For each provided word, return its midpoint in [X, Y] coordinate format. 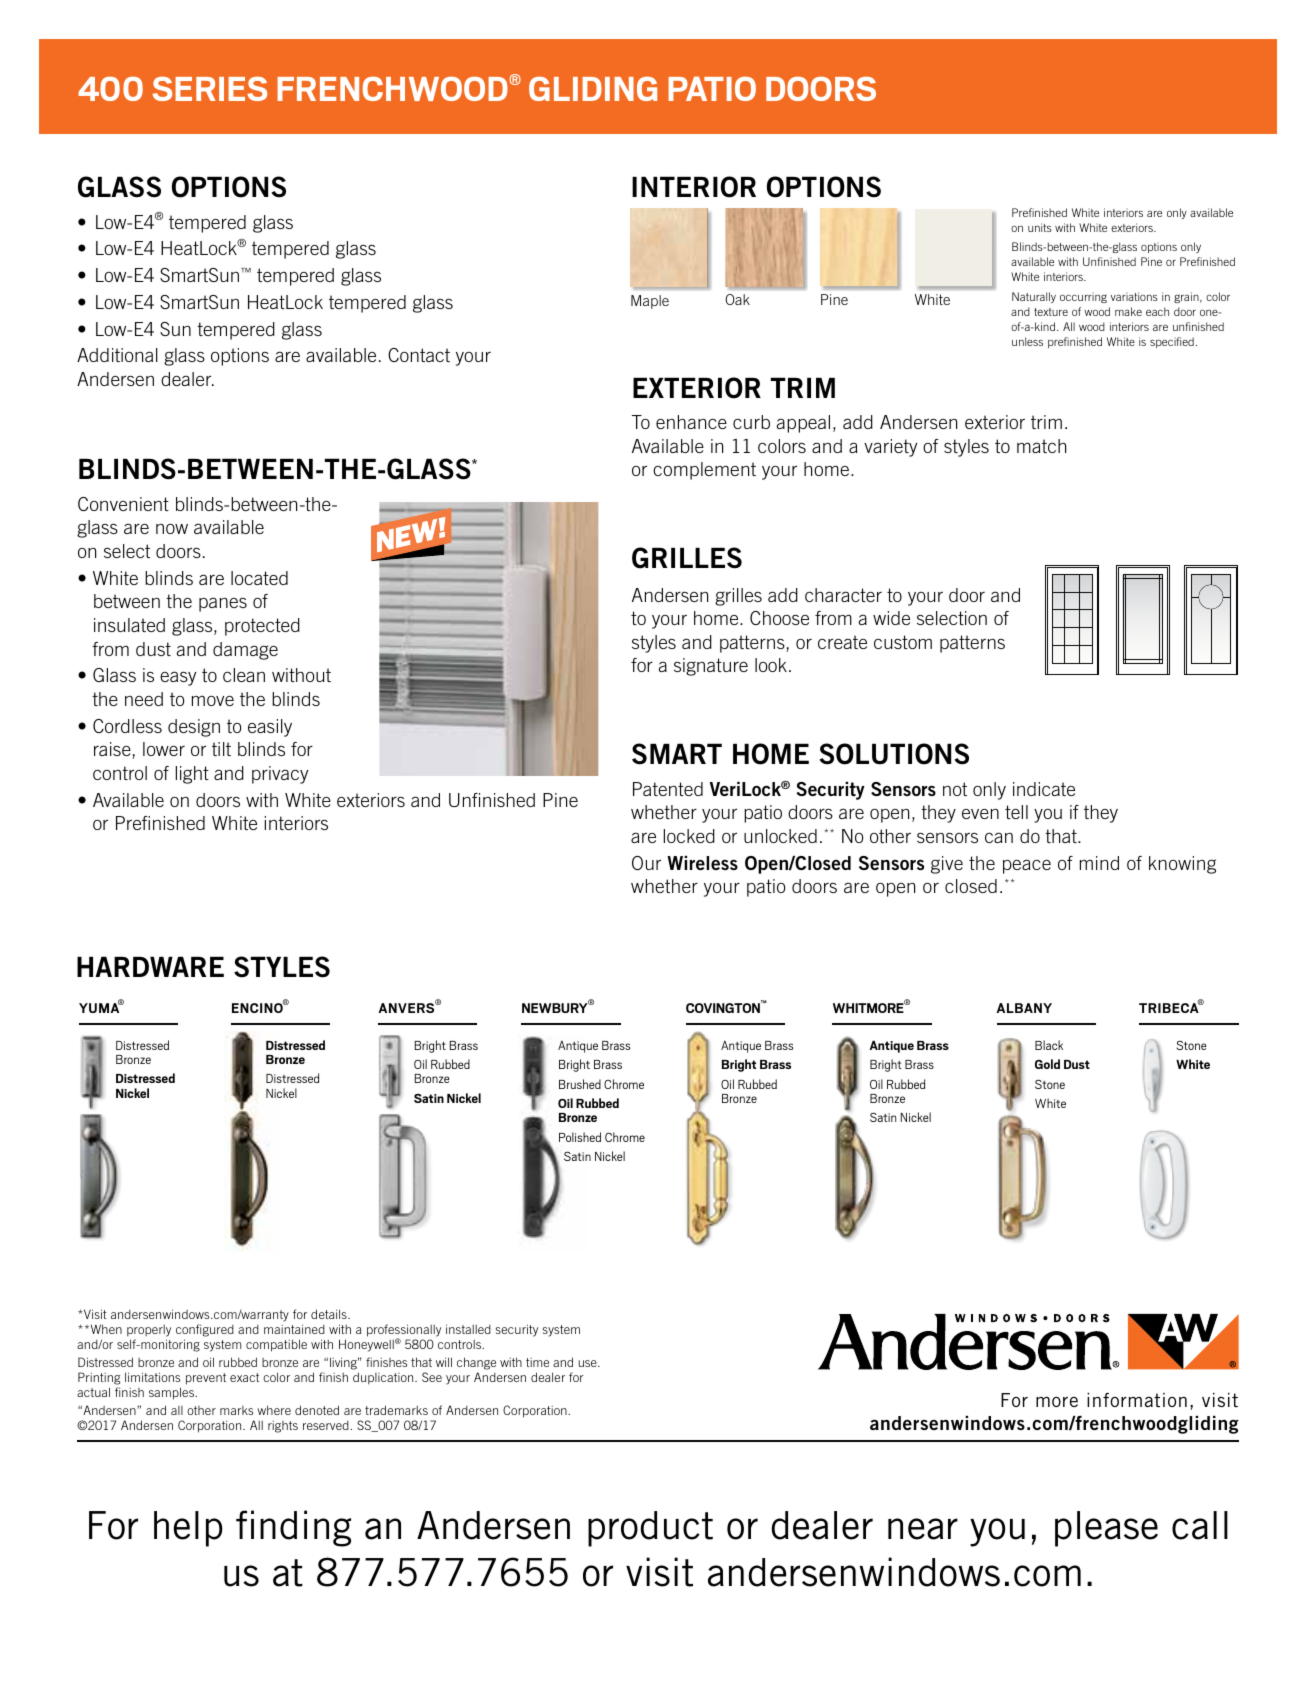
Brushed [580, 1084]
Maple [650, 302]
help [188, 1529]
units [1040, 227]
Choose [779, 618]
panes [223, 604]
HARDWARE [150, 966]
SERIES [209, 88]
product [650, 1529]
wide [891, 618]
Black [1049, 1045]
